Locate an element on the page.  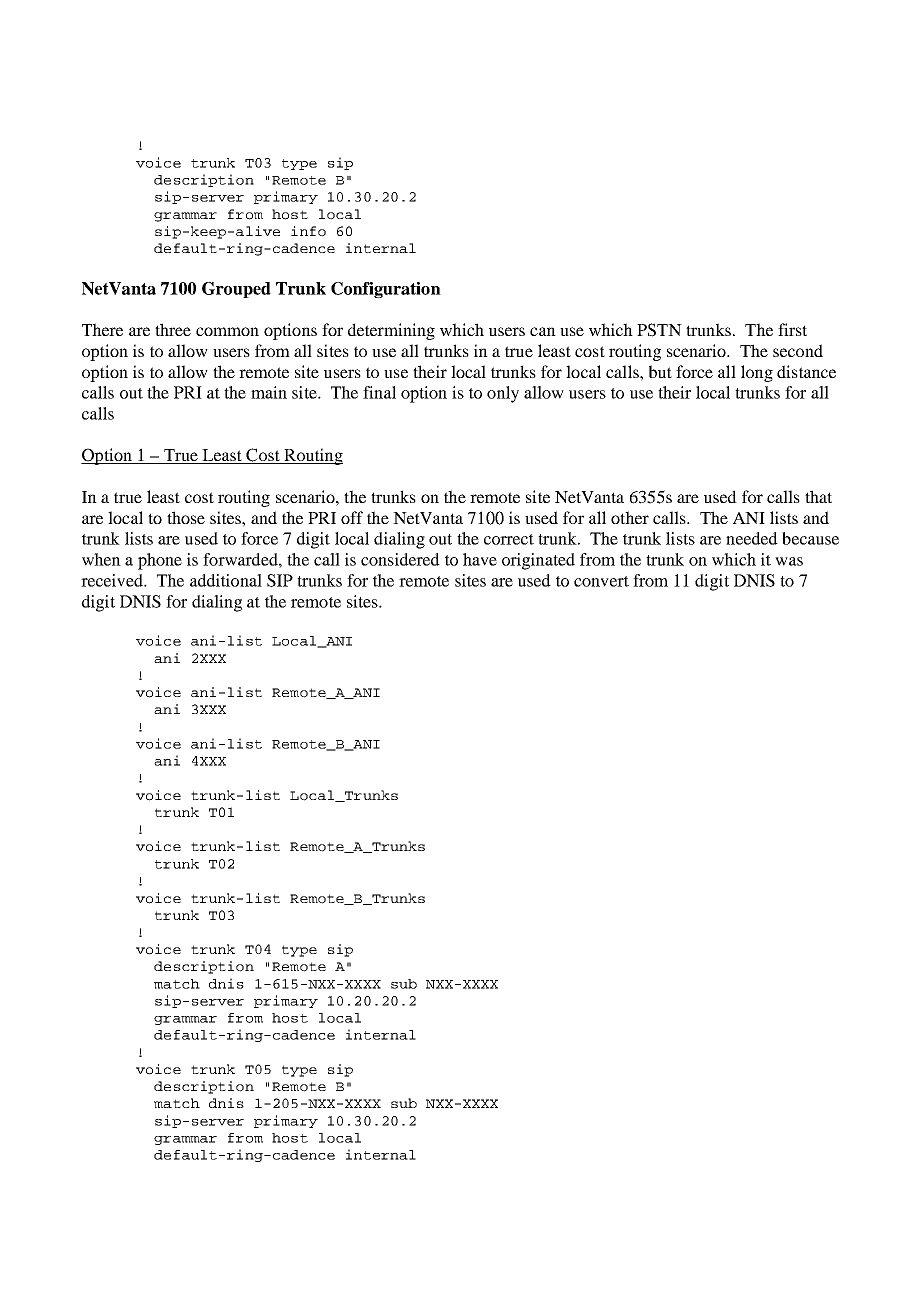
Configuration is located at coordinates (386, 290).
